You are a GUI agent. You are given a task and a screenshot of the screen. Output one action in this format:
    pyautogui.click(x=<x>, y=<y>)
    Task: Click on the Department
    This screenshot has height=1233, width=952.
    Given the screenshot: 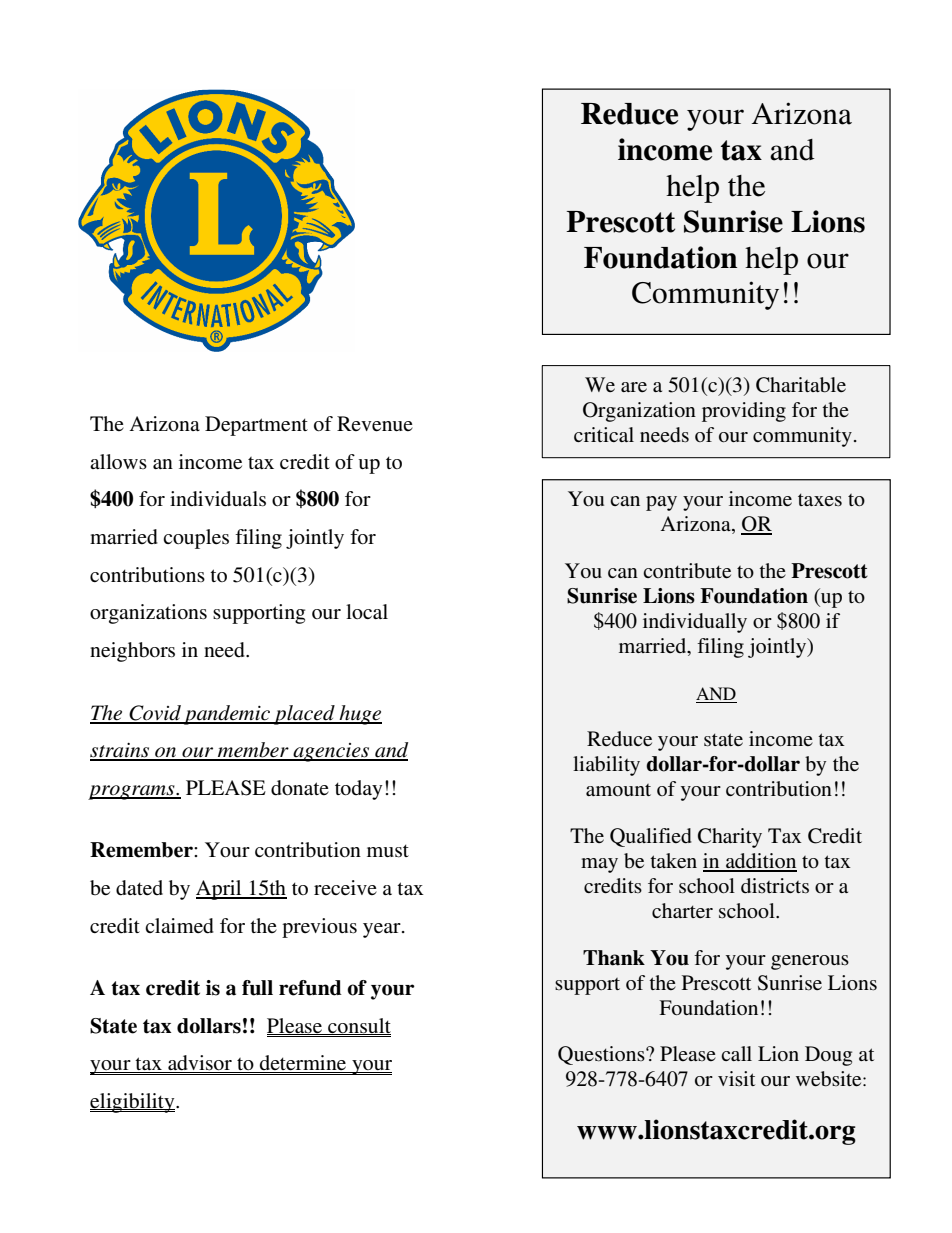 What is the action you would take?
    pyautogui.click(x=256, y=426)
